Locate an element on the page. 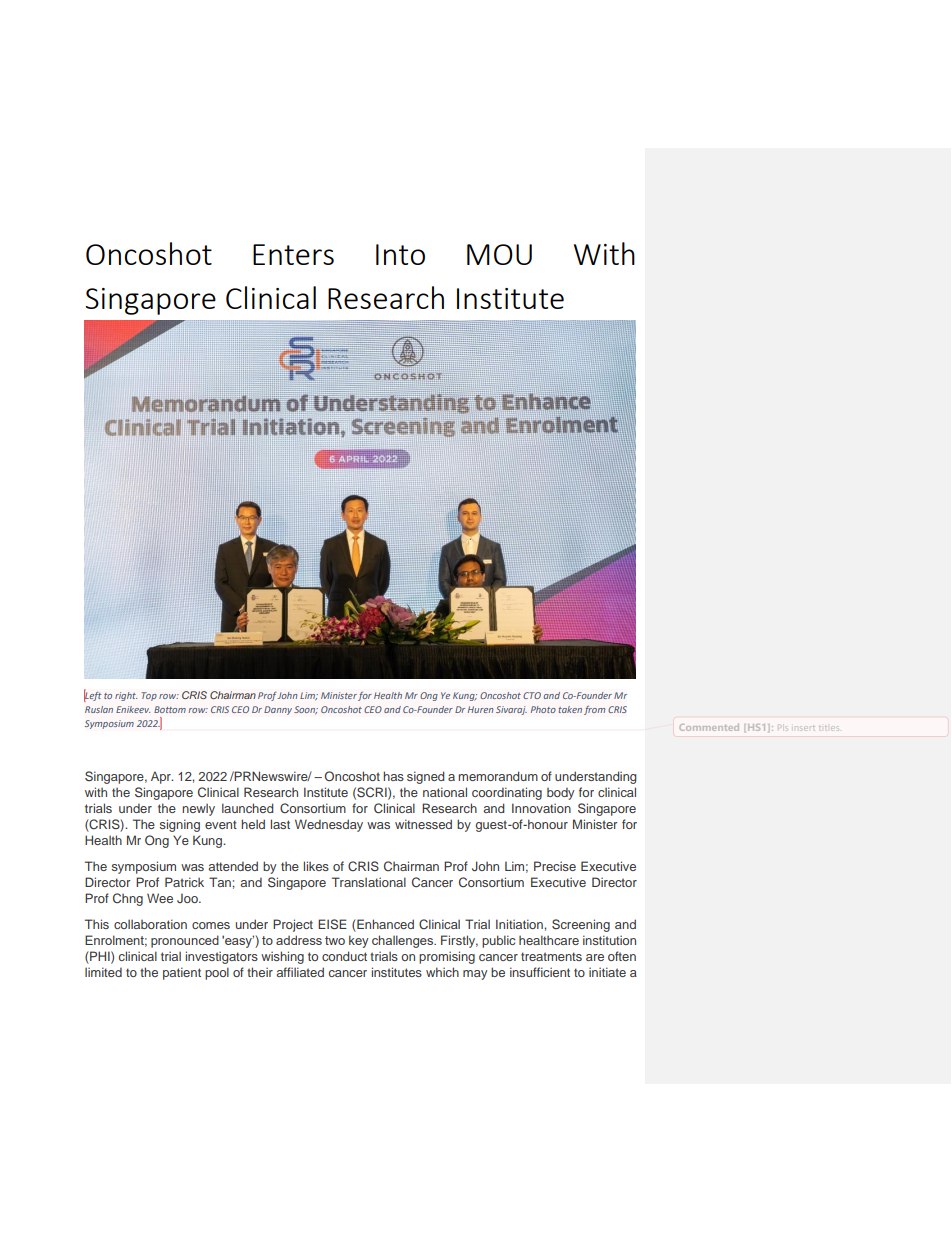 This image has width=952, height=1233. Into is located at coordinates (400, 254).
